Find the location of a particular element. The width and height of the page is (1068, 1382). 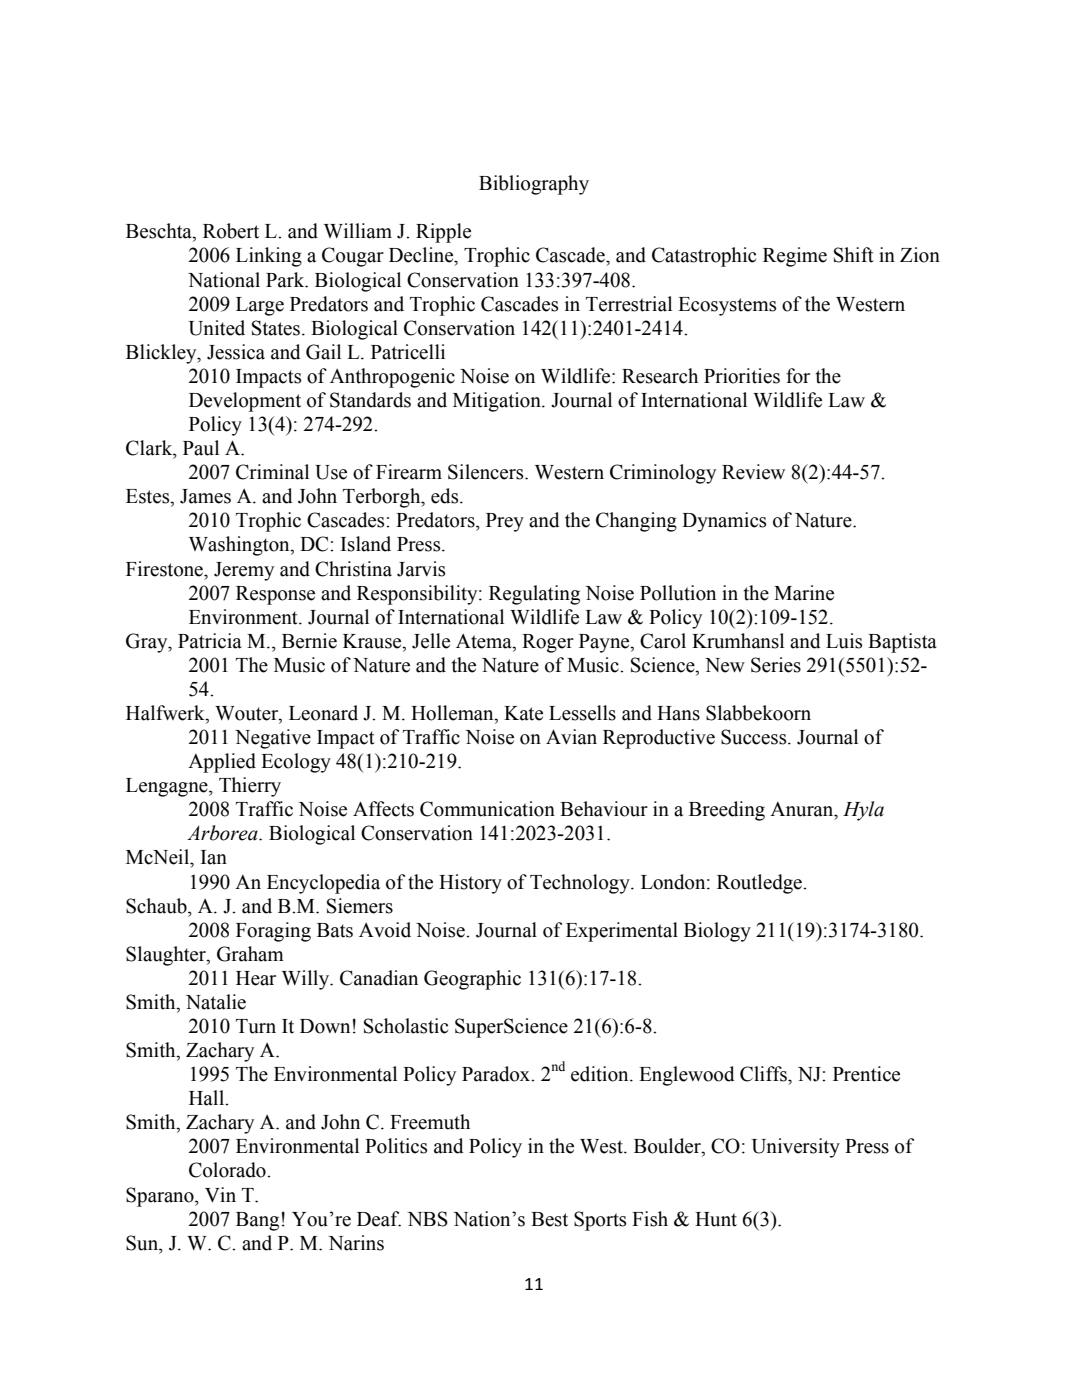

Kate is located at coordinates (523, 713).
